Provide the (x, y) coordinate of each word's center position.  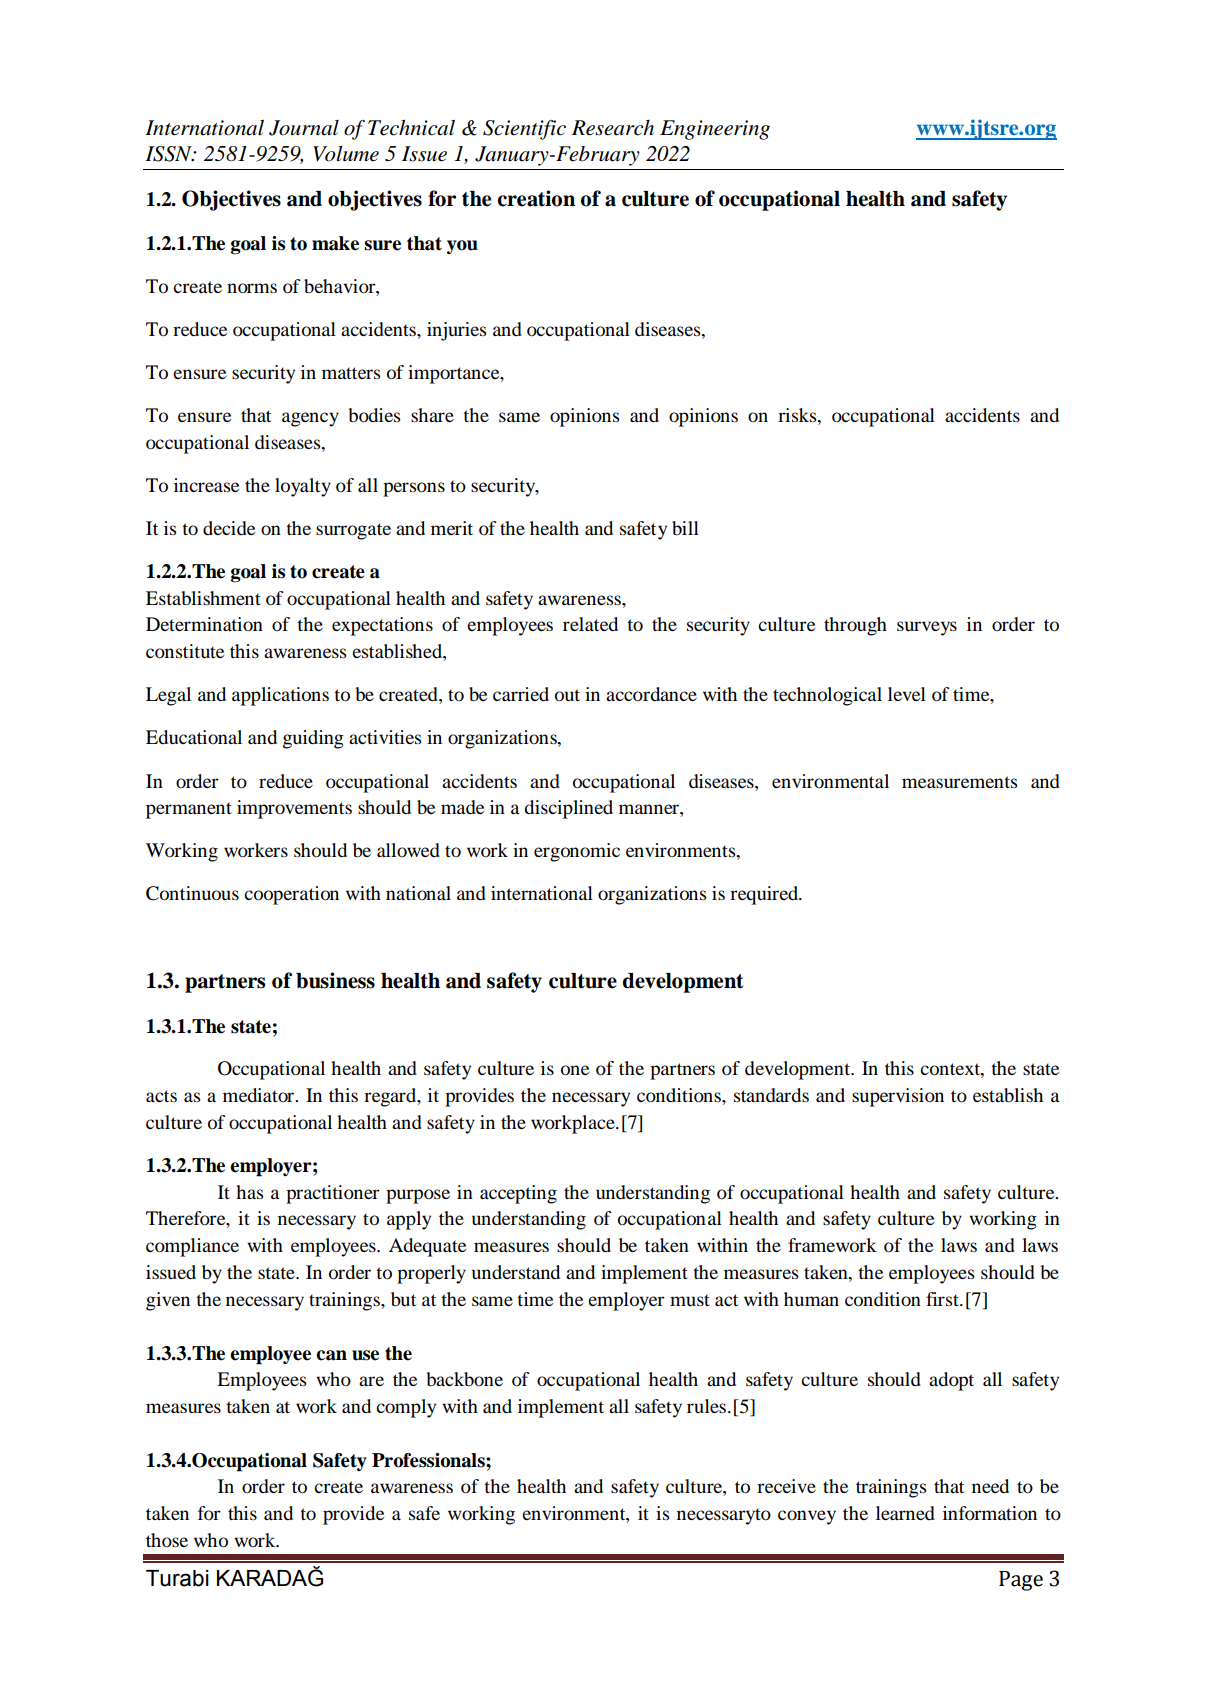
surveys (927, 628)
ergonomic (577, 852)
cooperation (291, 895)
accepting (518, 1194)
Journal (304, 128)
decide (229, 528)
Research (613, 128)
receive (786, 1486)
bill (685, 528)
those (167, 1540)
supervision (898, 1097)
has (249, 1192)
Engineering (715, 130)
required (765, 895)
